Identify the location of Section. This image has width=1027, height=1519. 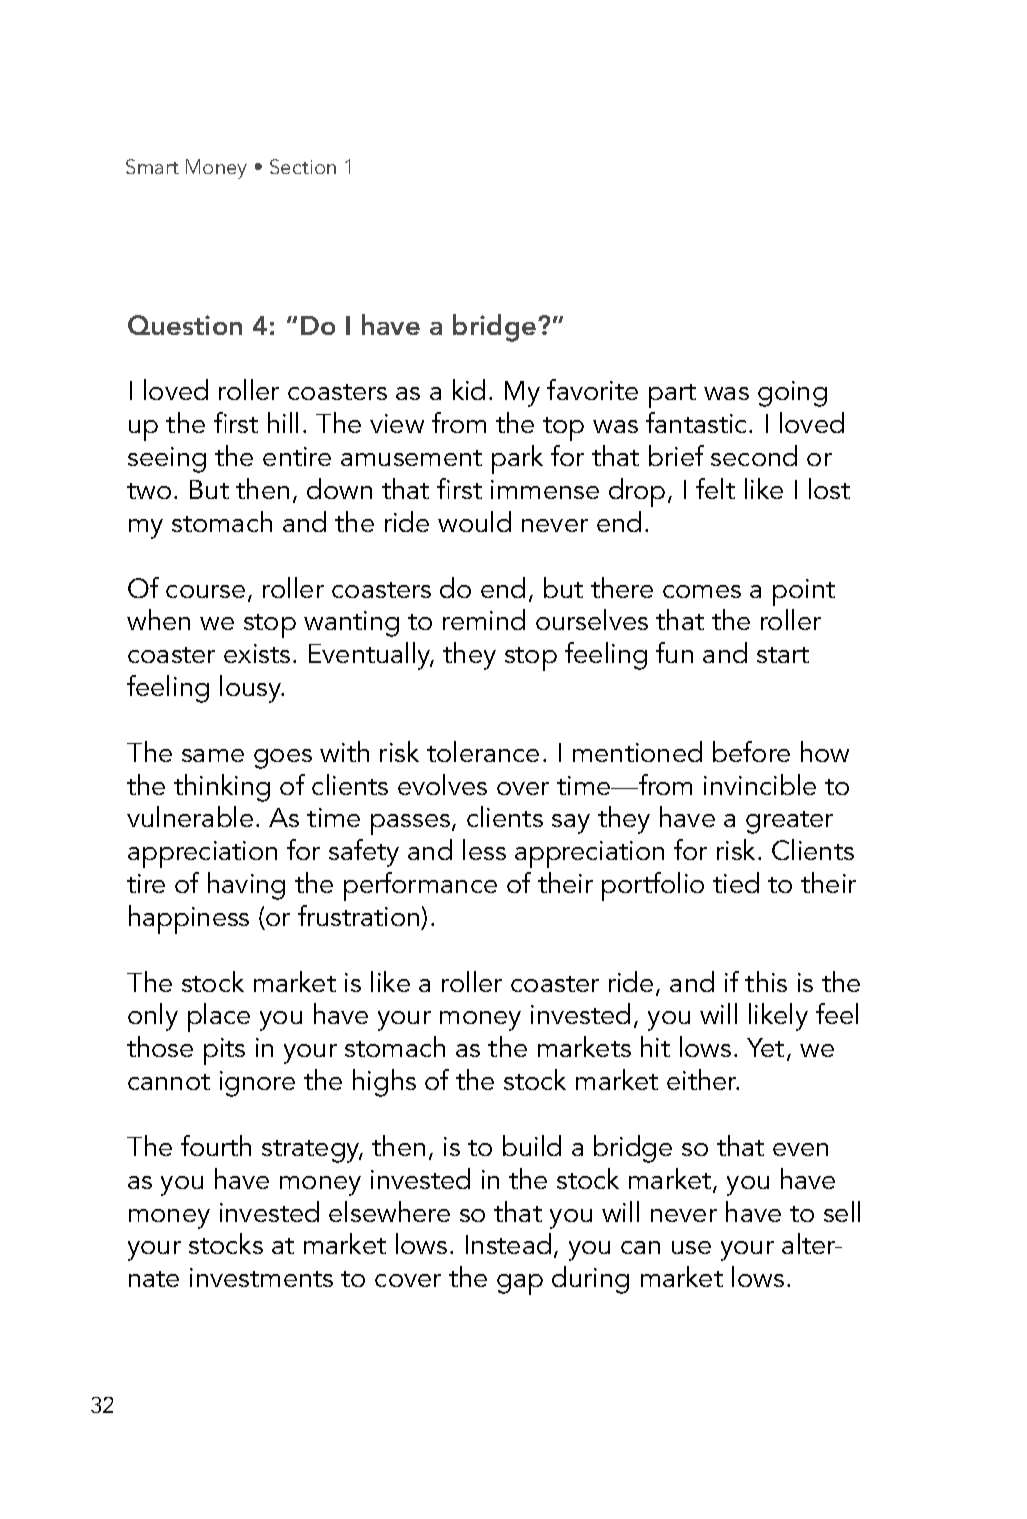
(303, 166).
